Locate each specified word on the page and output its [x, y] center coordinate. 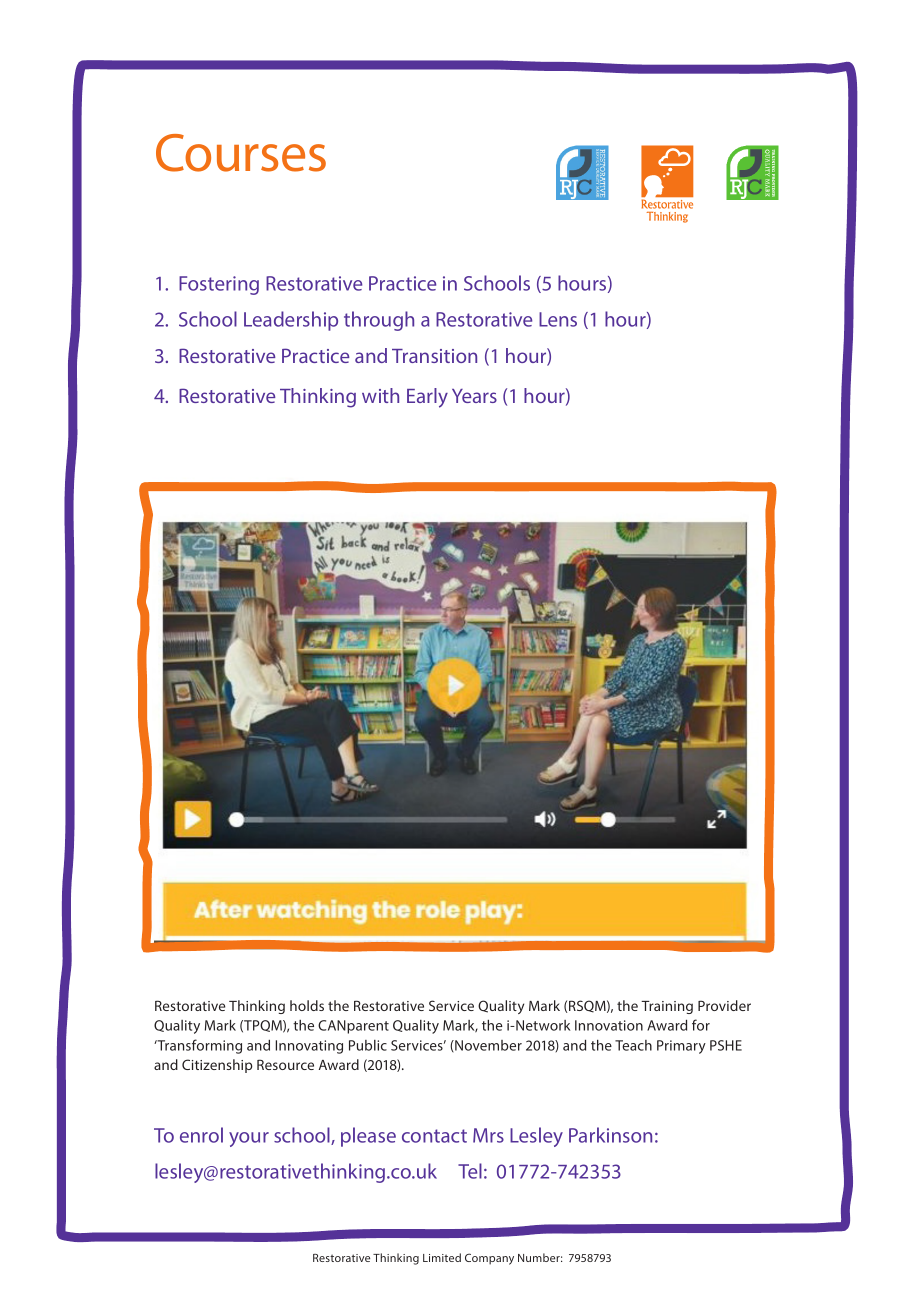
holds [307, 1005]
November [487, 1046]
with [380, 395]
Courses [241, 153]
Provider [724, 1005]
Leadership [291, 321]
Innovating [309, 1047]
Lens [558, 319]
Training [667, 1007]
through [379, 321]
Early [427, 398]
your [249, 1139]
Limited [442, 1257]
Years [474, 396]
